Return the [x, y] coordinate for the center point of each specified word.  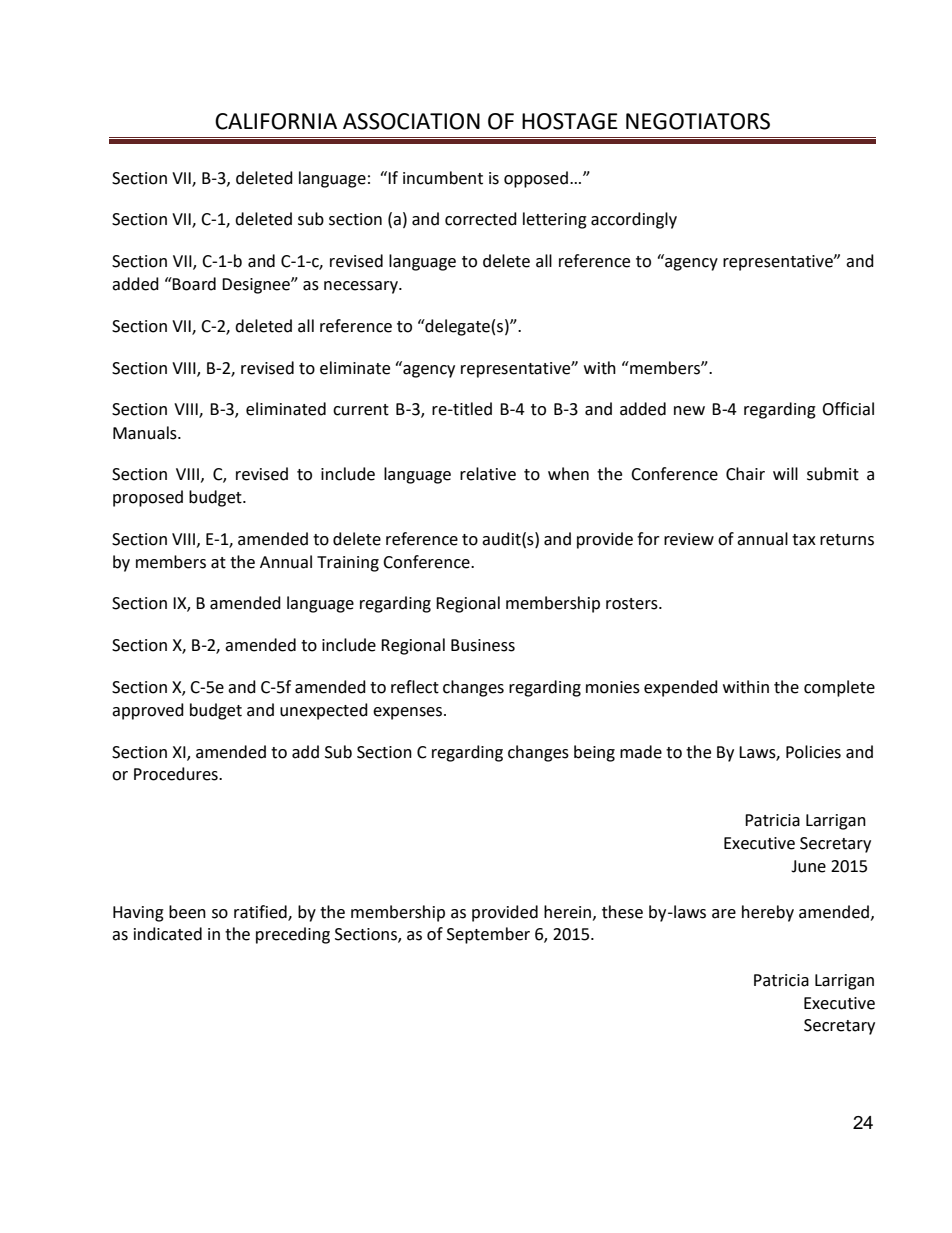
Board [193, 284]
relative [488, 474]
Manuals [146, 433]
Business [483, 645]
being [594, 753]
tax [804, 540]
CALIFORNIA [276, 121]
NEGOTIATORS [698, 121]
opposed [536, 179]
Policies [813, 752]
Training [348, 564]
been [187, 912]
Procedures [177, 774]
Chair [745, 474]
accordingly [634, 220]
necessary [362, 287]
